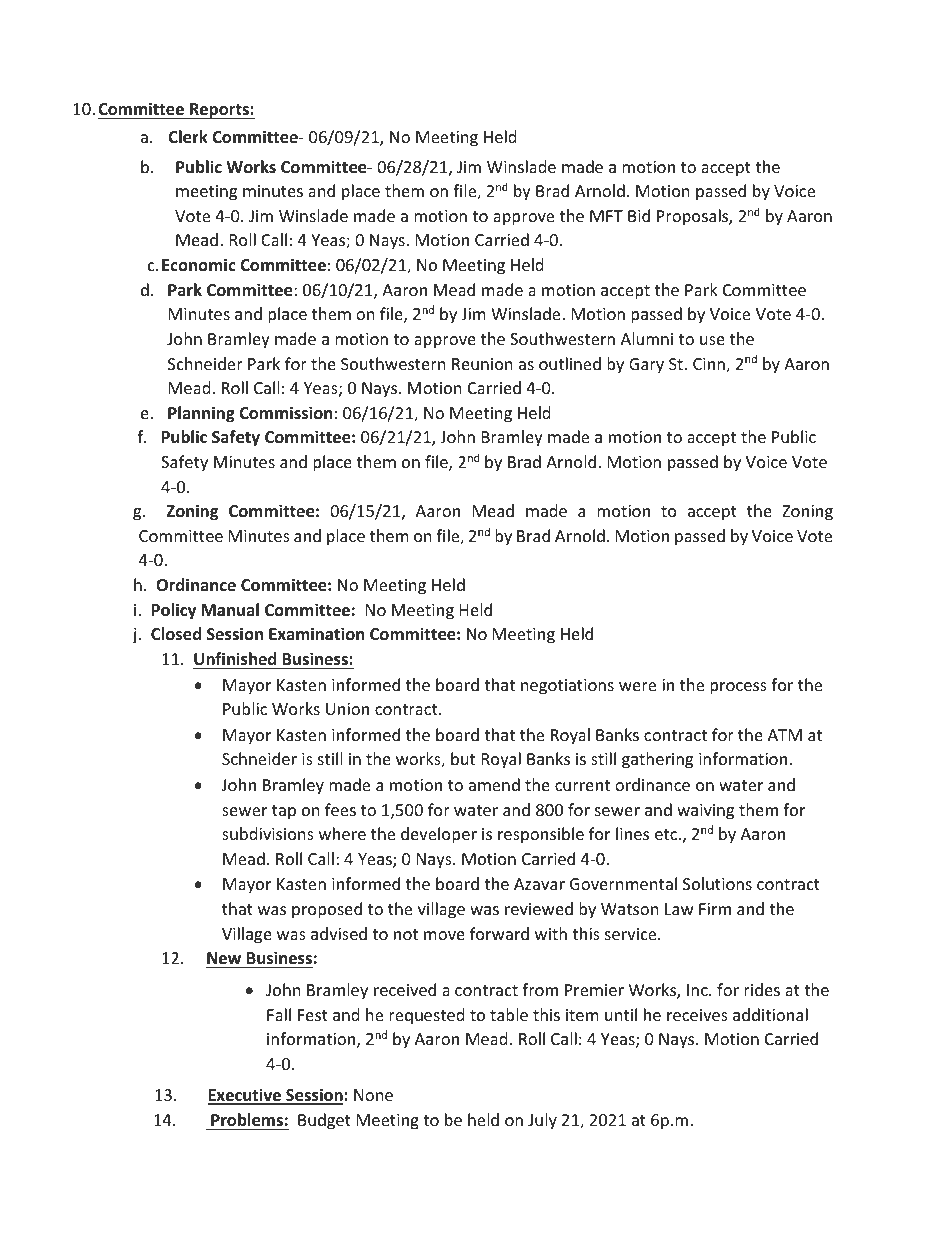 This screenshot has width=952, height=1233. Describe the element at coordinates (646, 366) in the screenshot. I see `Gary` at that location.
